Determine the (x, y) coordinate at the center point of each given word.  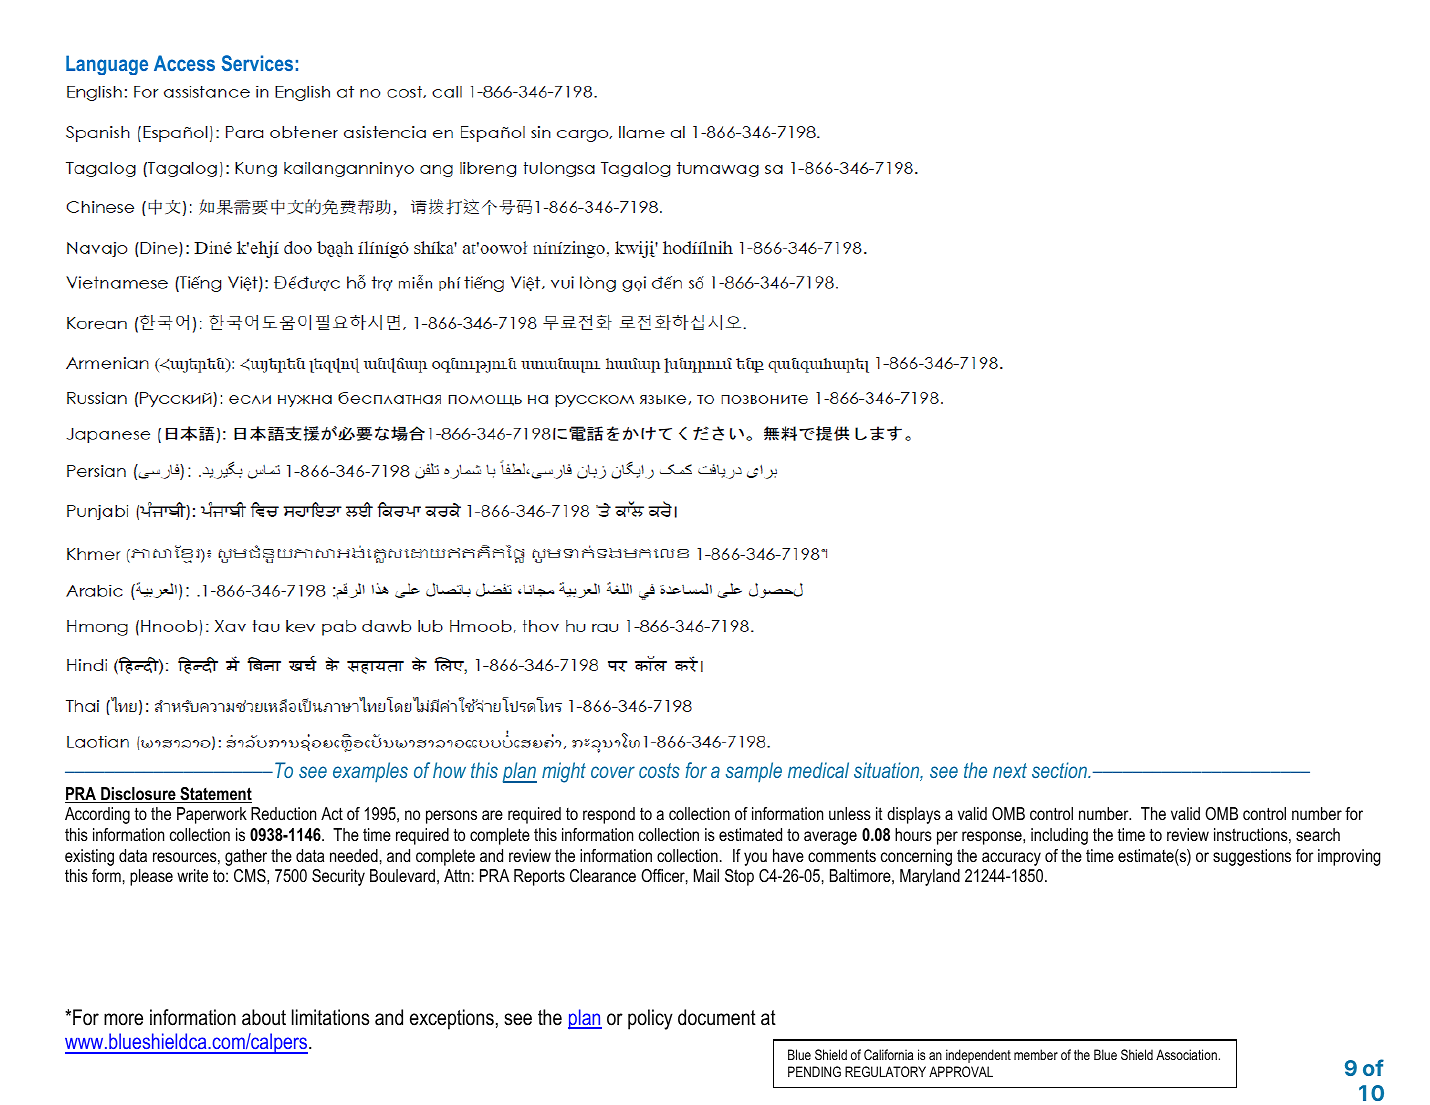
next (1010, 770)
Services (257, 63)
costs (659, 770)
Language (107, 65)
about (264, 1017)
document (717, 1017)
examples (370, 772)
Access (184, 63)
